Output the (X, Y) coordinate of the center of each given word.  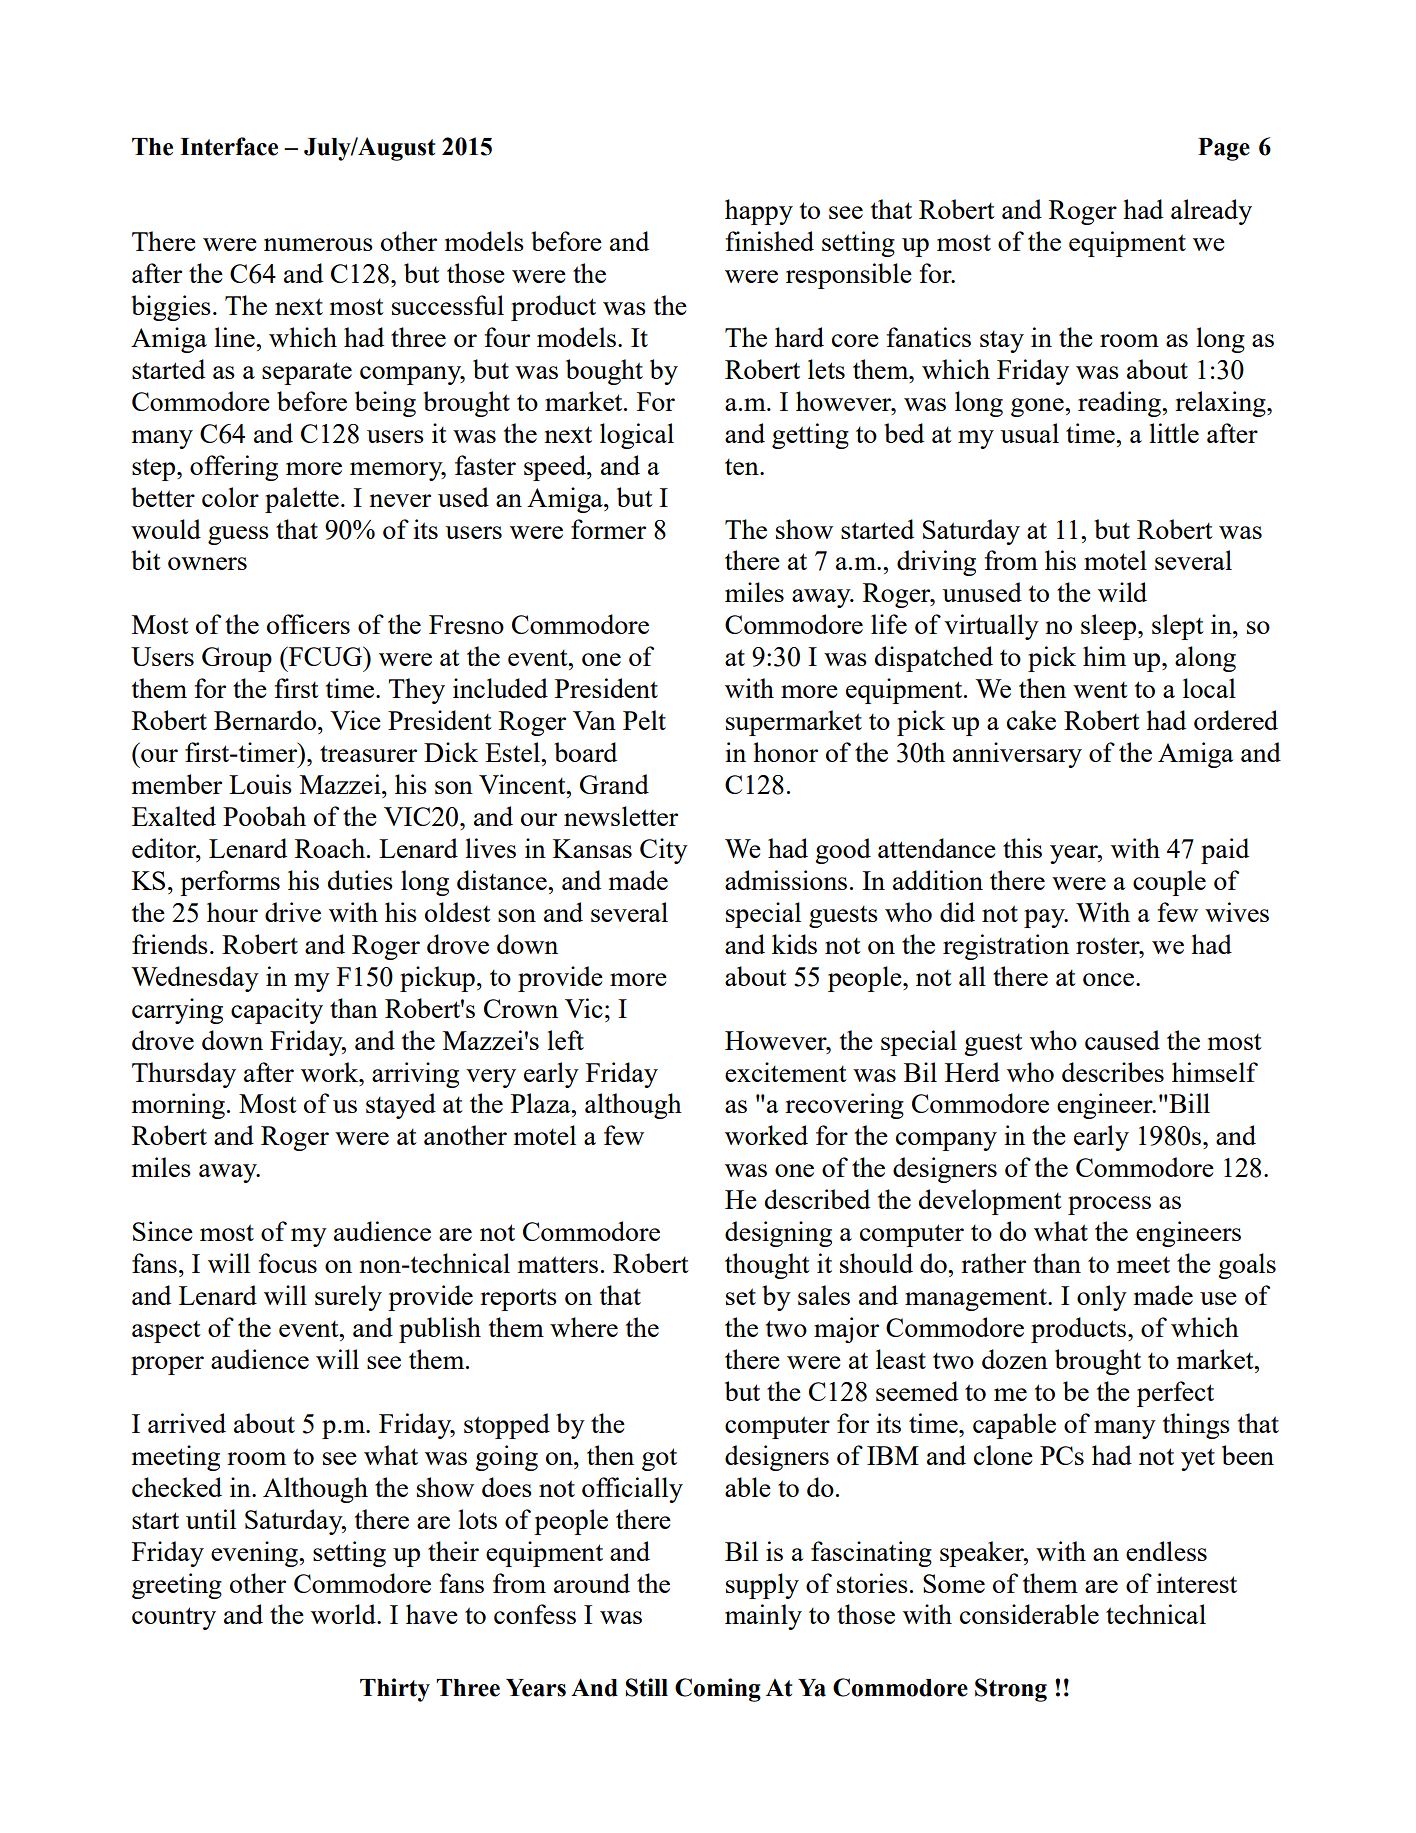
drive (293, 912)
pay (1045, 918)
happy (759, 212)
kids (794, 944)
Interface (229, 146)
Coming (718, 1690)
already (1211, 212)
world (344, 1614)
